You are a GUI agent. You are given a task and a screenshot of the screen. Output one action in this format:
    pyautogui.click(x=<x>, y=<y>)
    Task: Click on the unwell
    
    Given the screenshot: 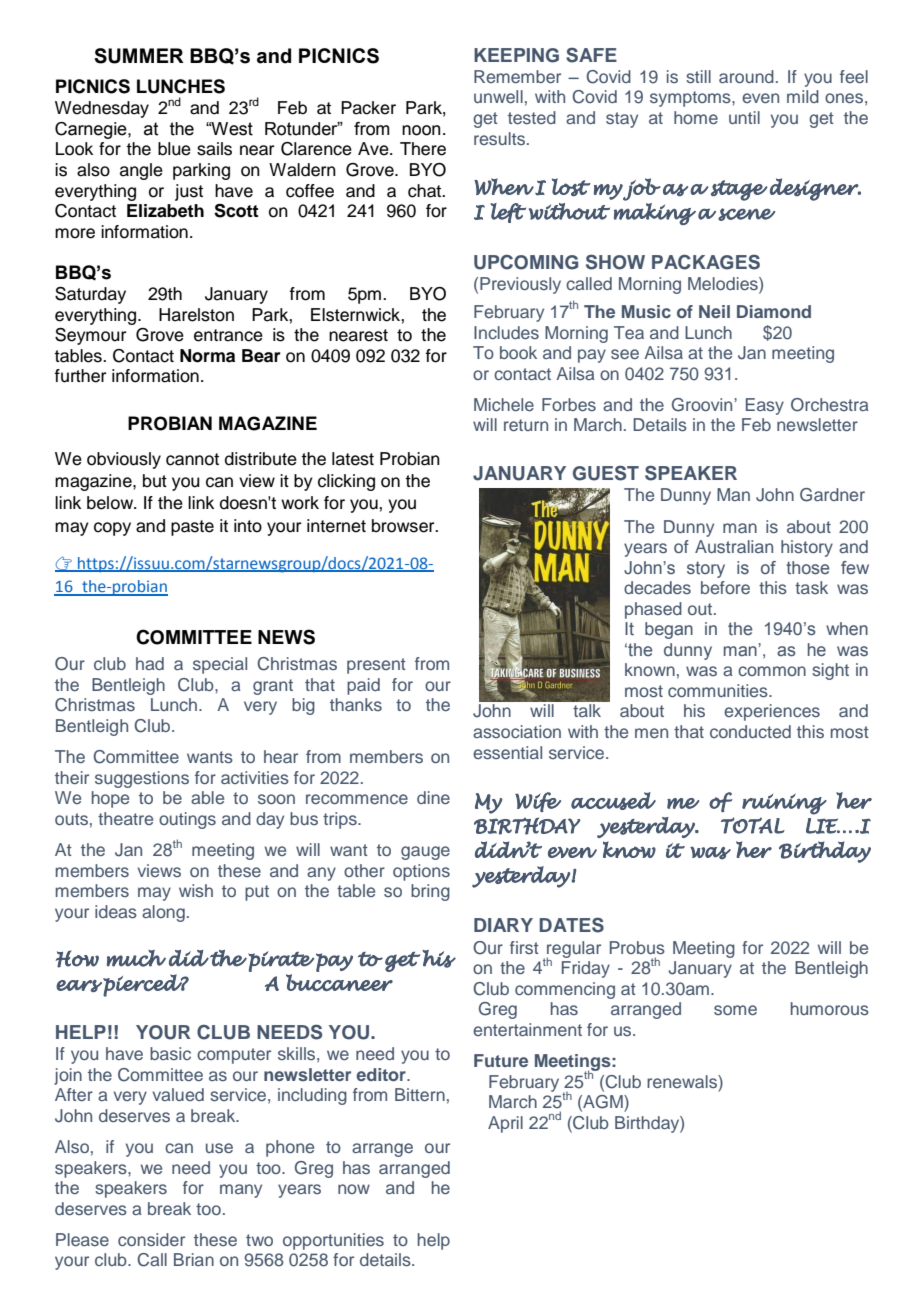 What is the action you would take?
    pyautogui.click(x=498, y=96)
